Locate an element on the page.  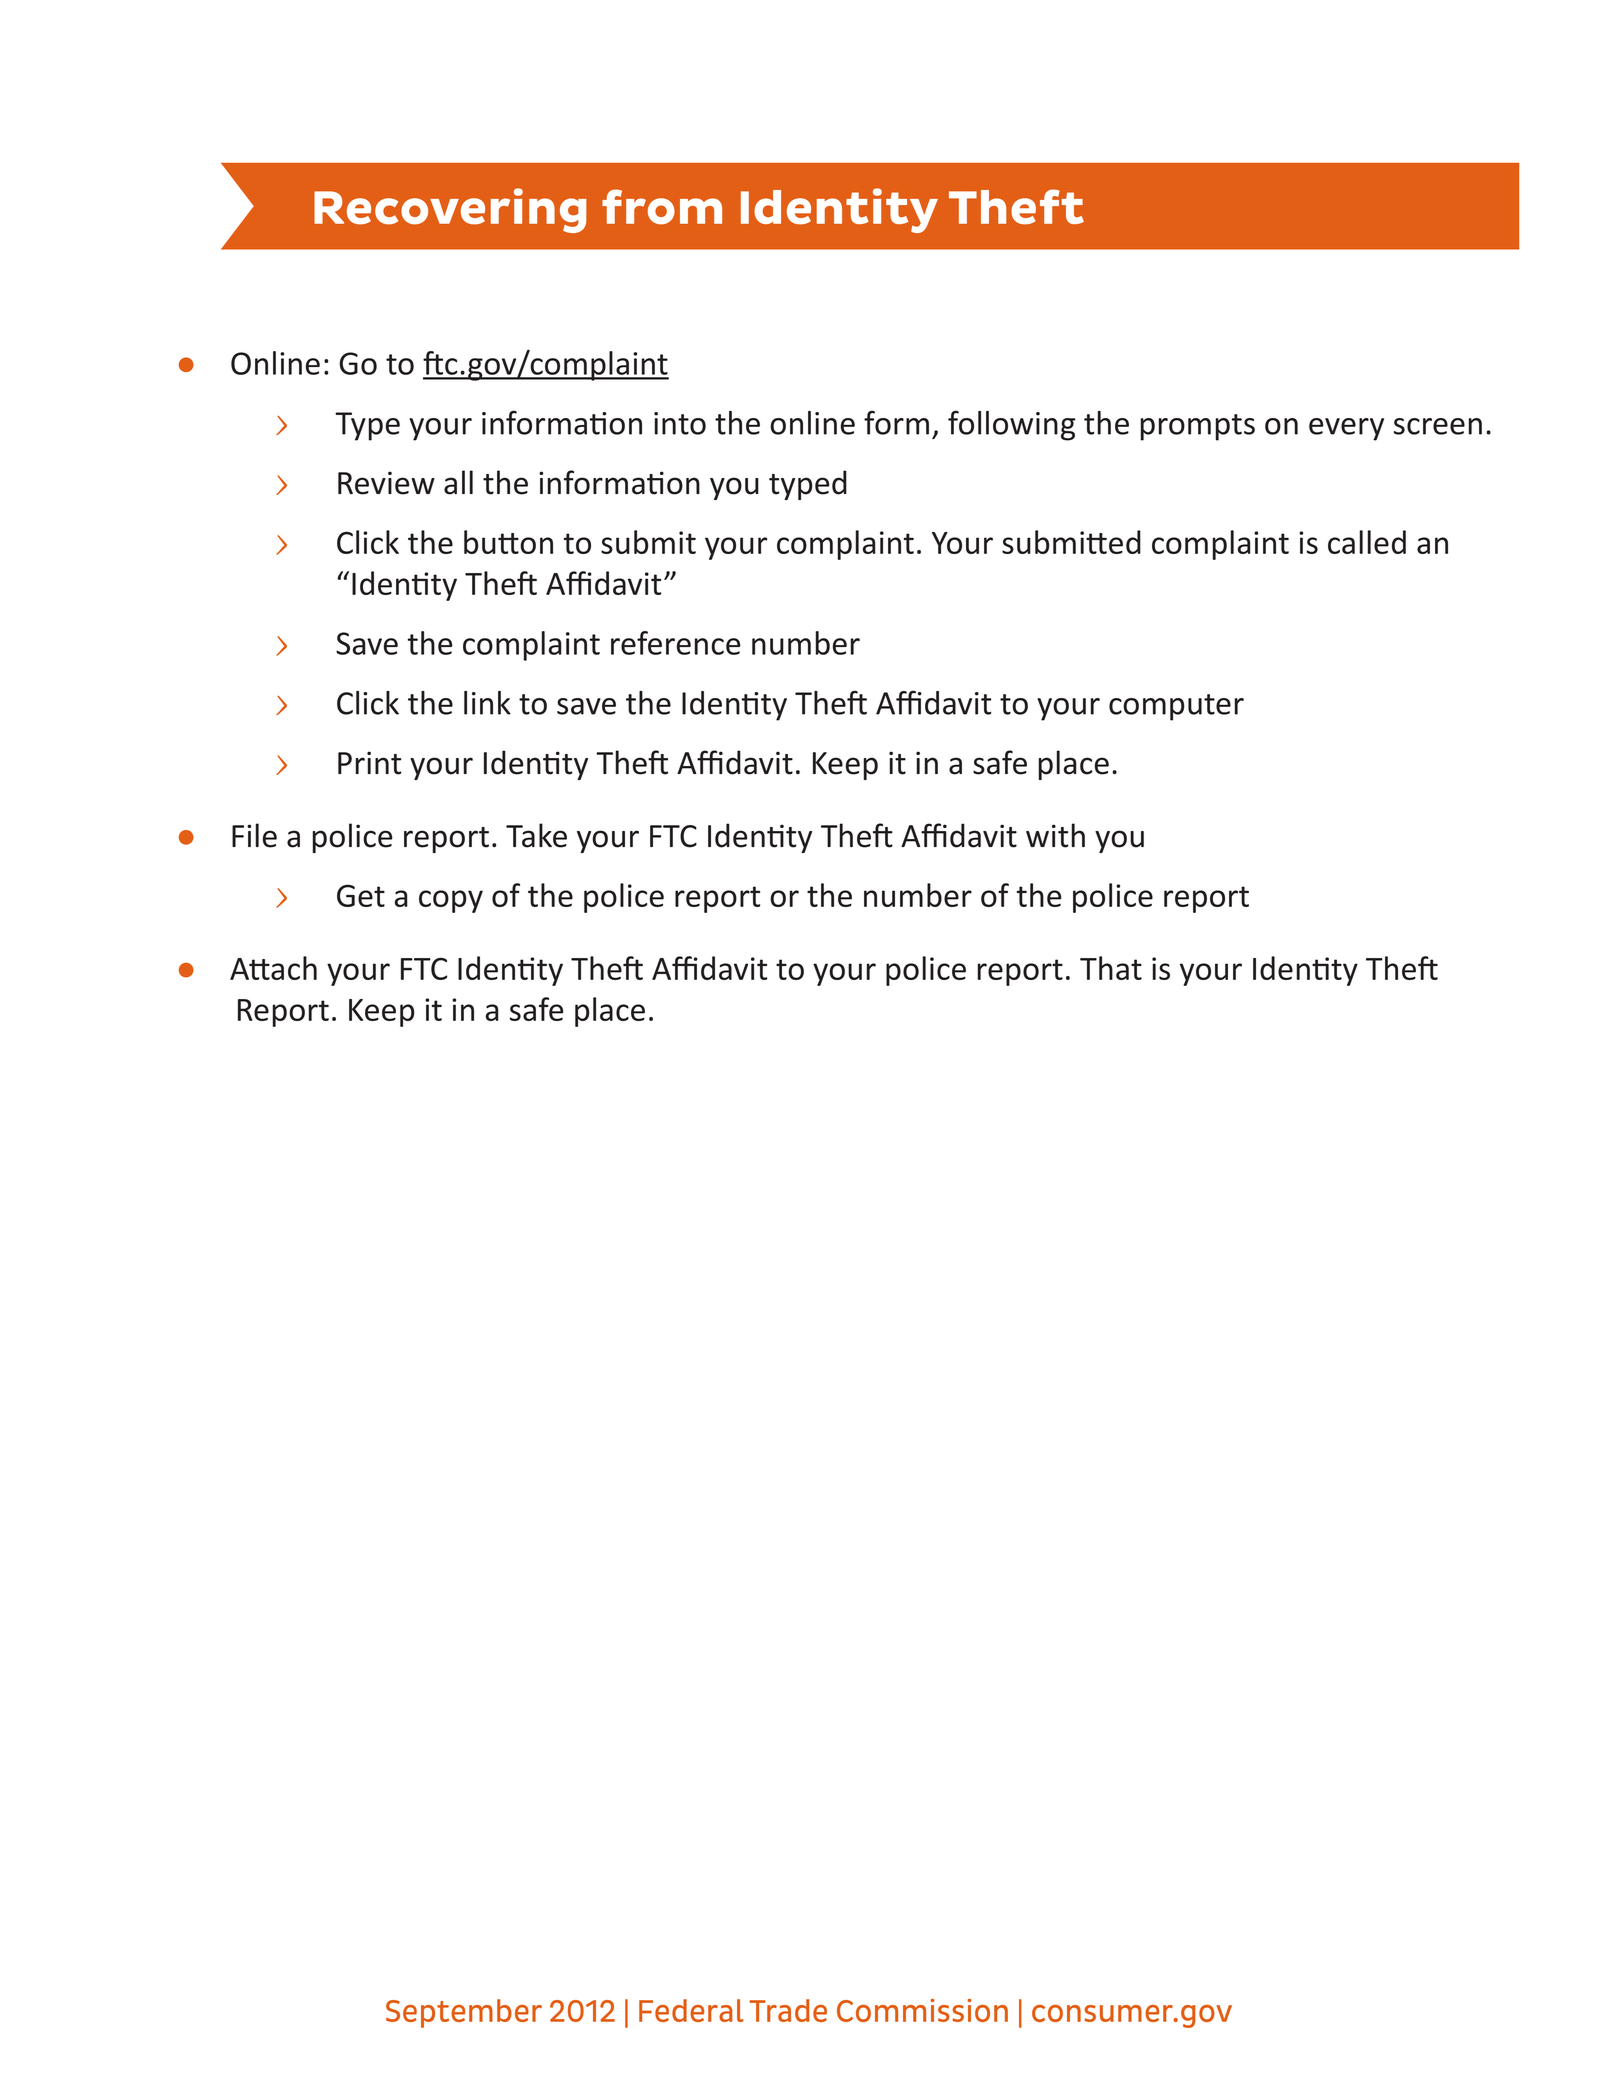
copy is located at coordinates (451, 901).
